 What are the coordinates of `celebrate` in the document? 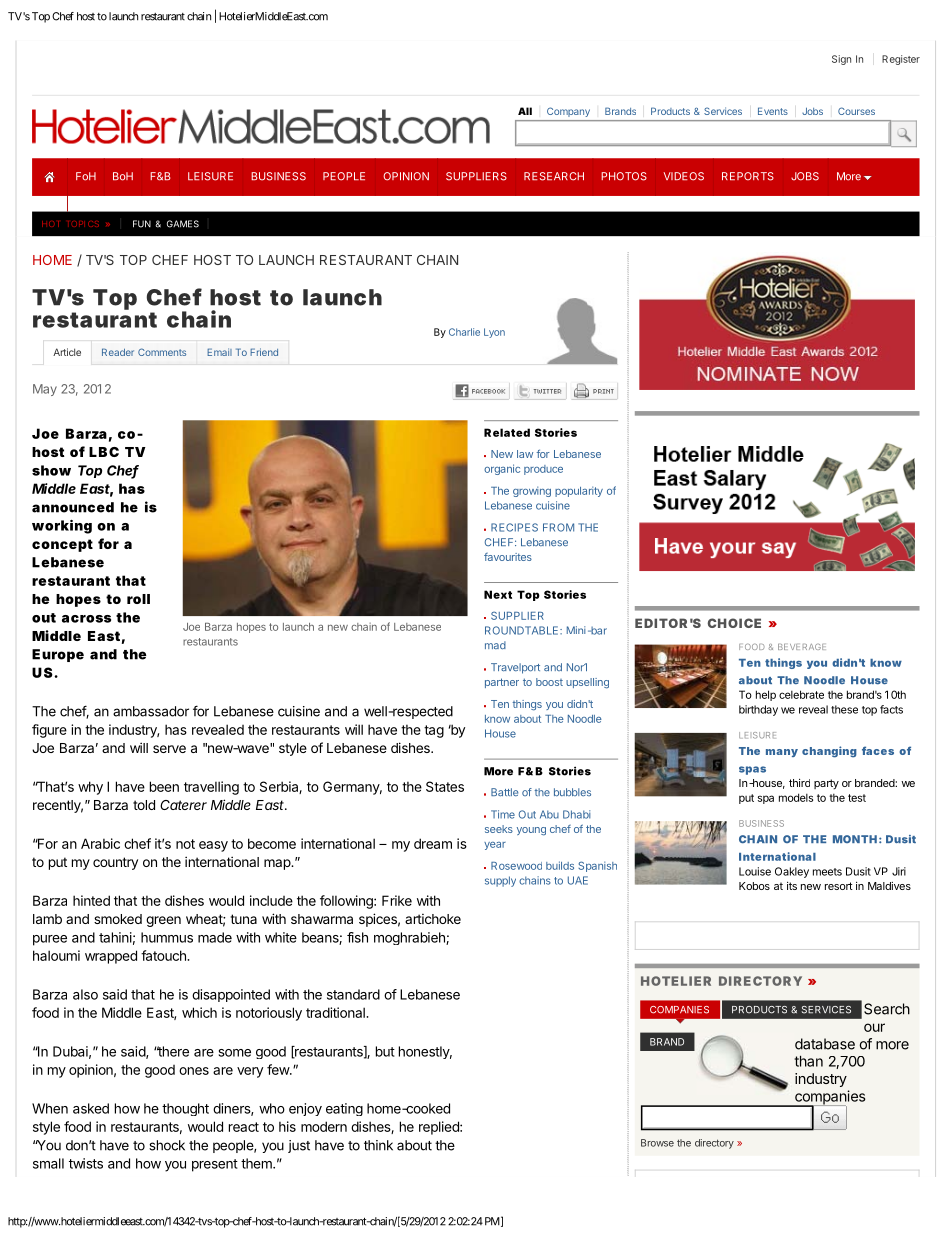 It's located at (801, 694).
